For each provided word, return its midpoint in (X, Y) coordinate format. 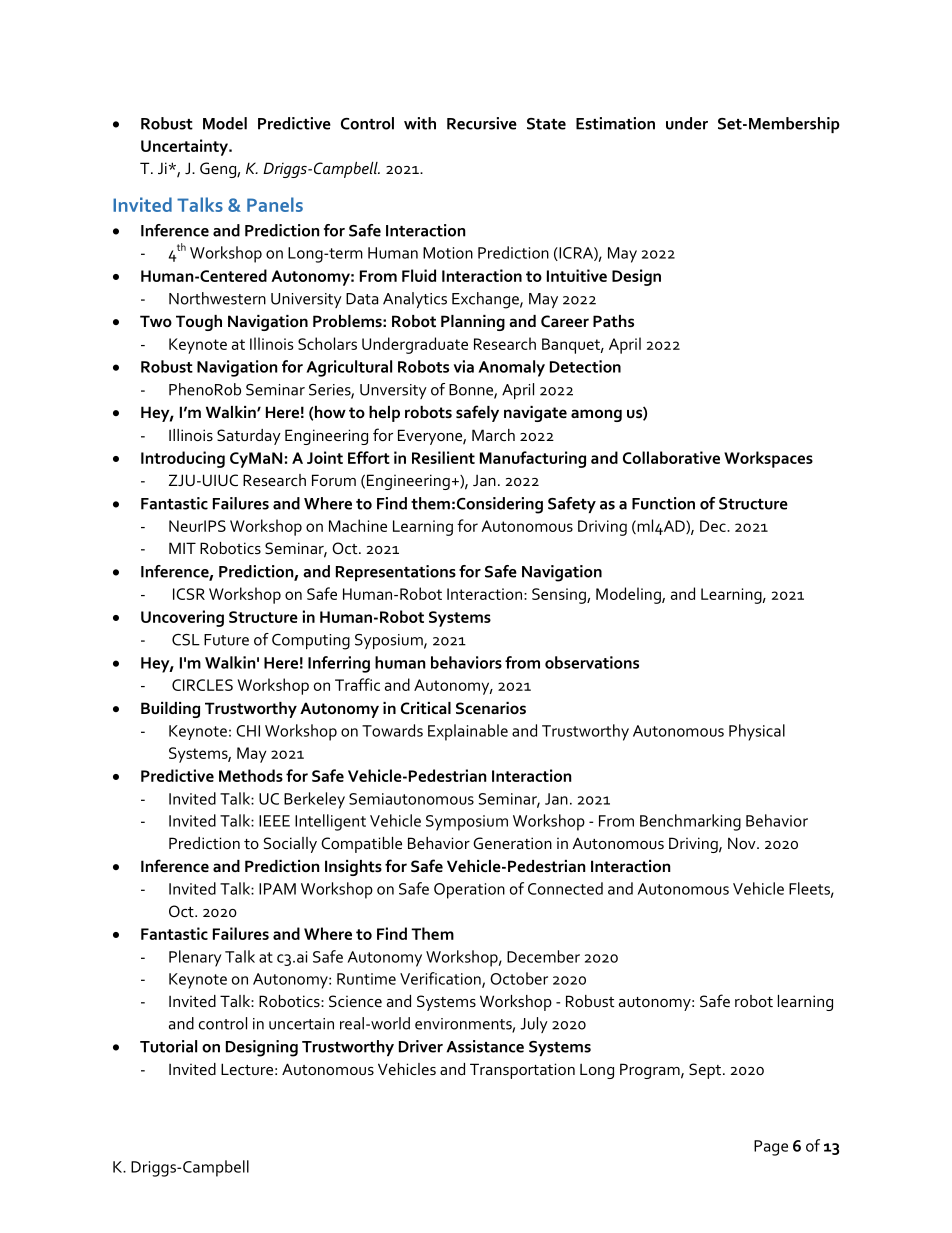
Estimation (615, 123)
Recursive (482, 123)
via (464, 366)
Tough (199, 323)
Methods (251, 775)
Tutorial (168, 1046)
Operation (469, 891)
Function (663, 503)
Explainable (468, 732)
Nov (743, 843)
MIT (182, 548)
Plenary (195, 958)
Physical (757, 732)
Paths (613, 321)
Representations (396, 573)
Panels (275, 204)
